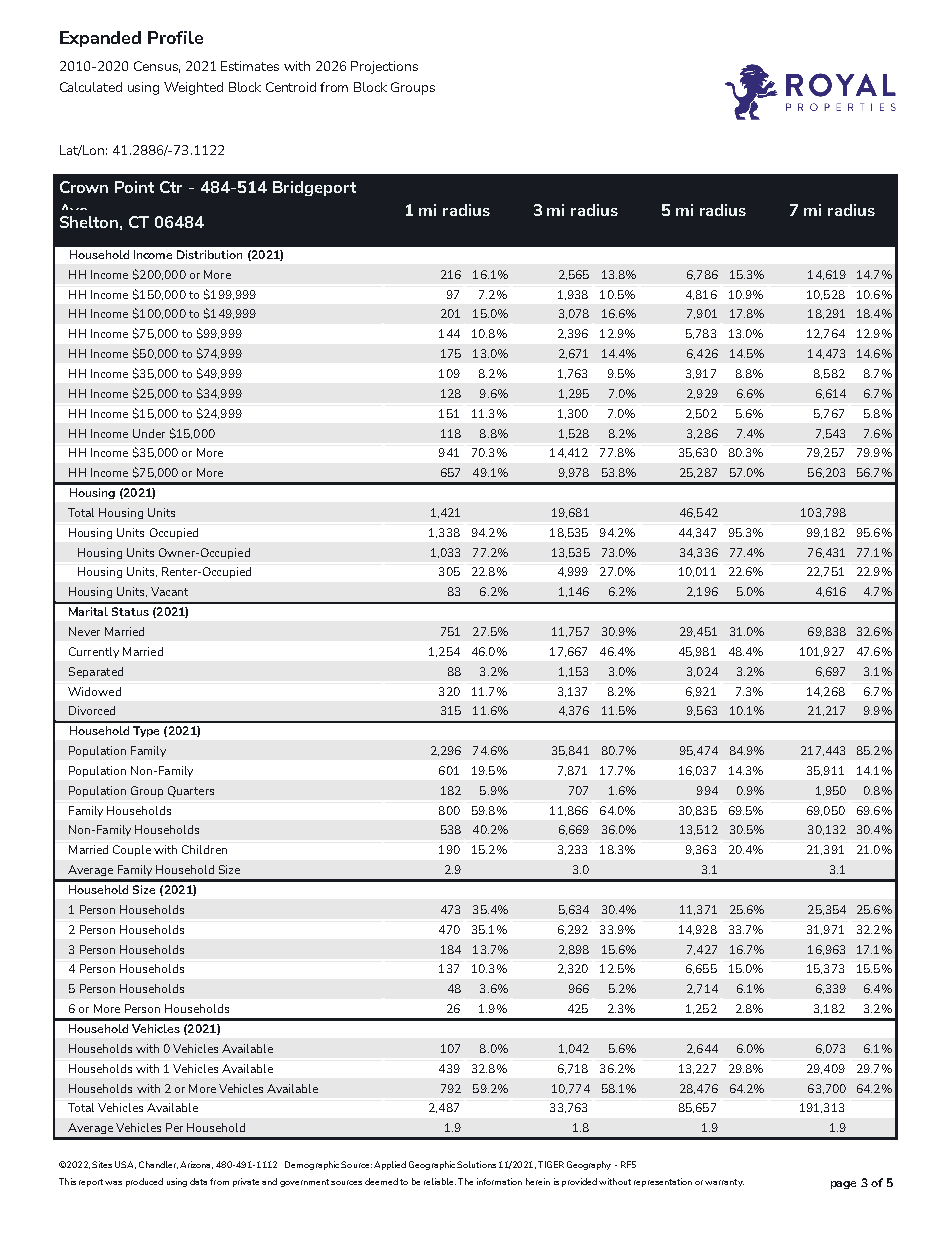  What do you see at coordinates (384, 67) in the screenshot?
I see `Projections` at bounding box center [384, 67].
